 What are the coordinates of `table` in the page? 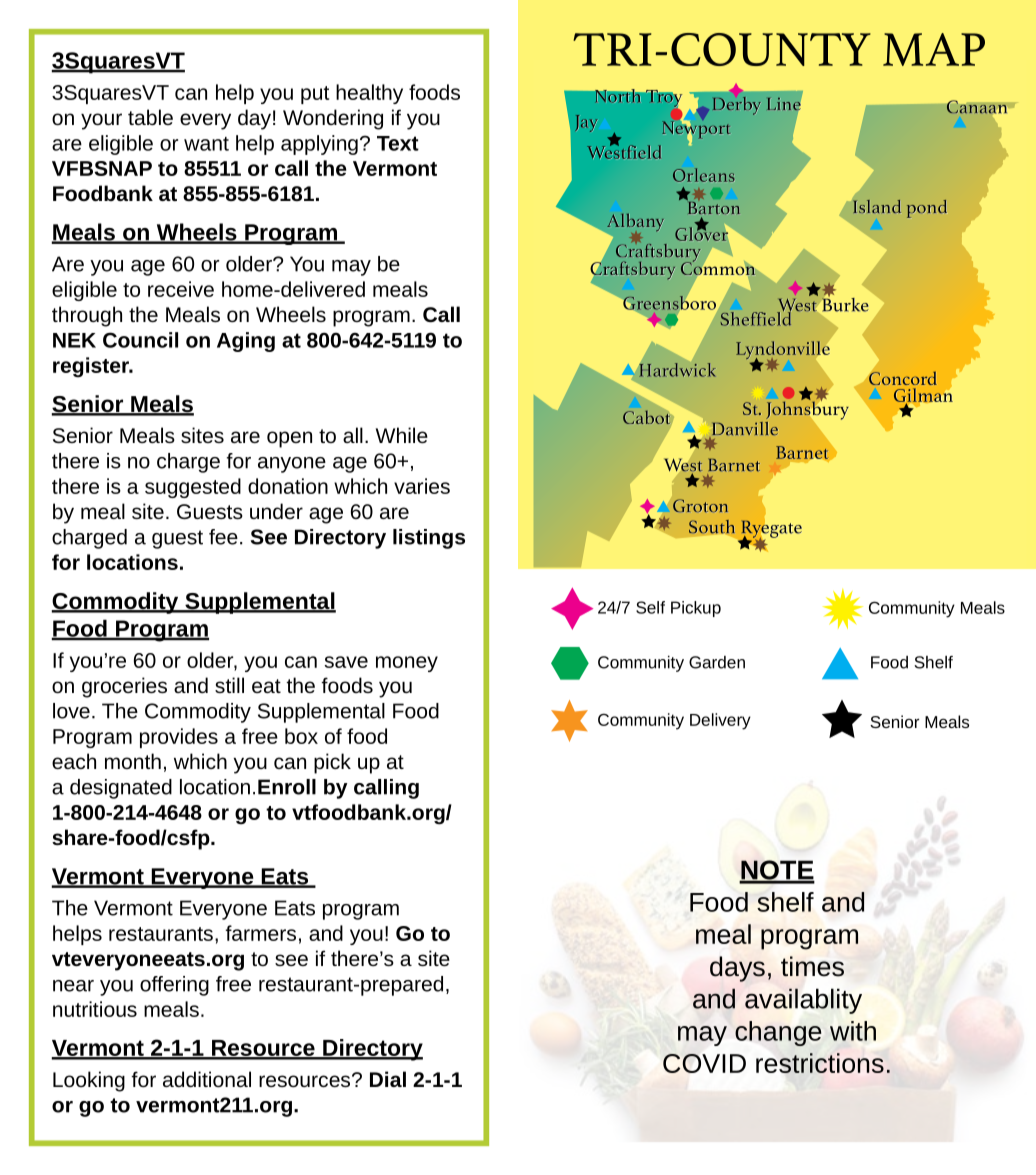 It's located at (150, 117).
